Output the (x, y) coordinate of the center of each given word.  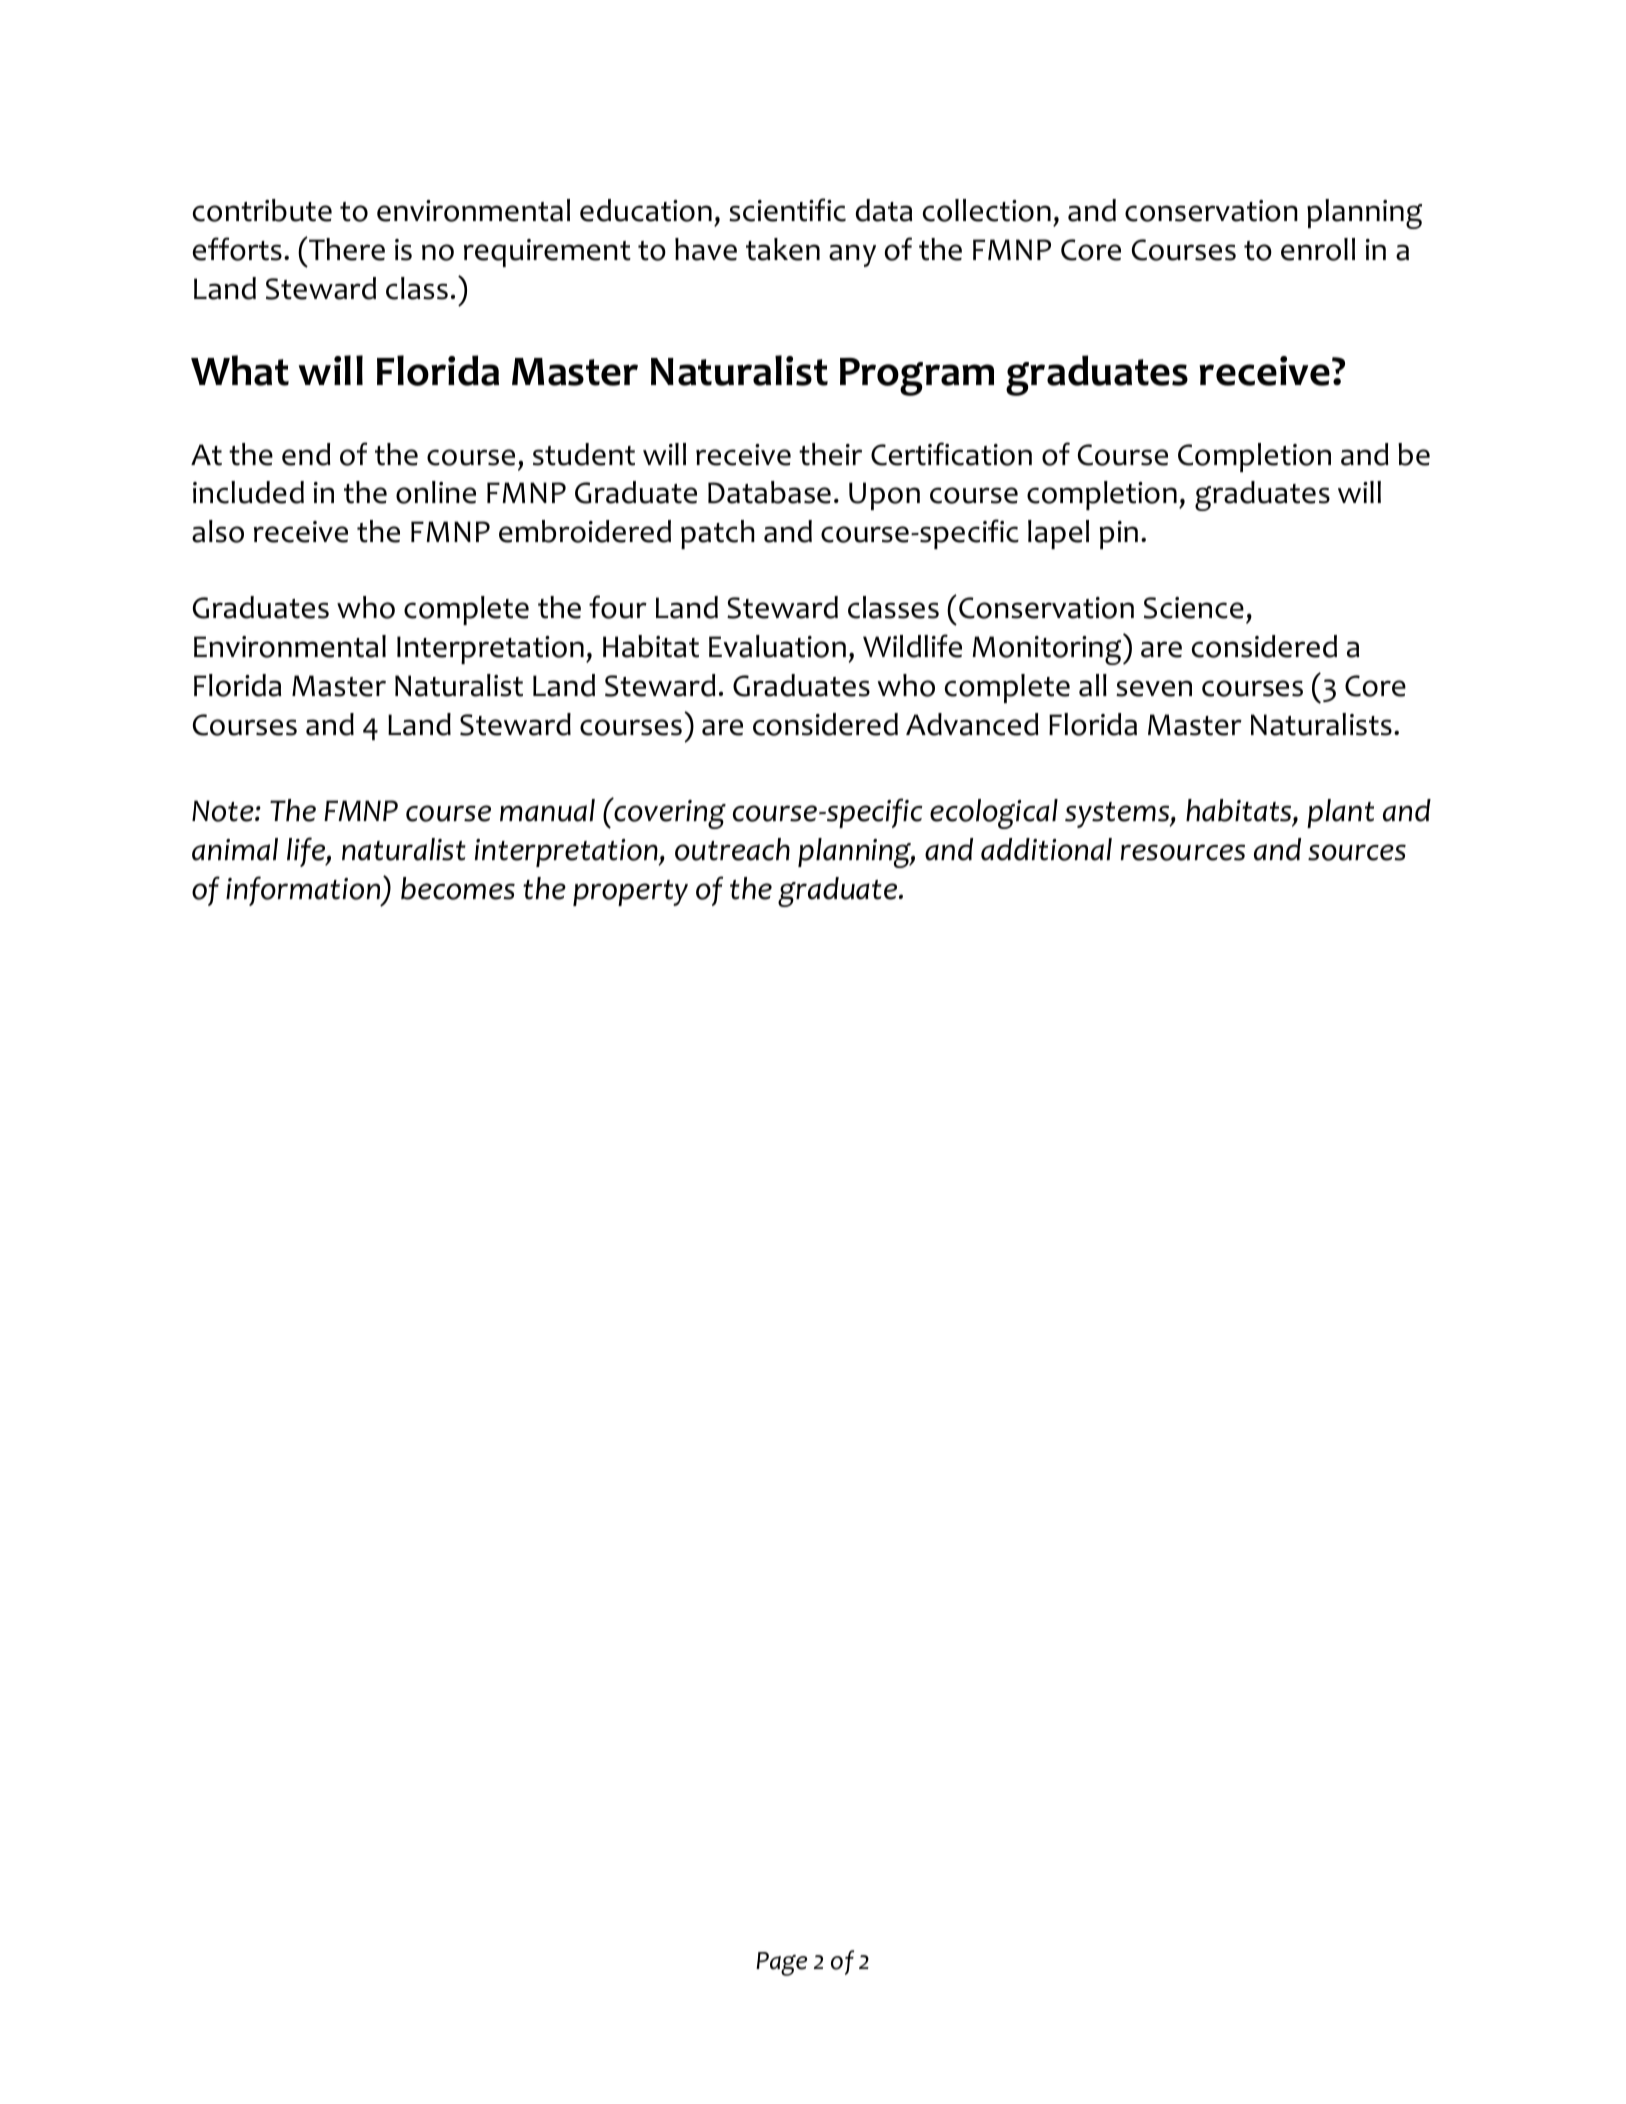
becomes (458, 888)
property (630, 893)
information (304, 891)
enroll (1318, 249)
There (346, 249)
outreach (732, 849)
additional (1046, 849)
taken (783, 249)
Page (781, 1964)
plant (1340, 813)
